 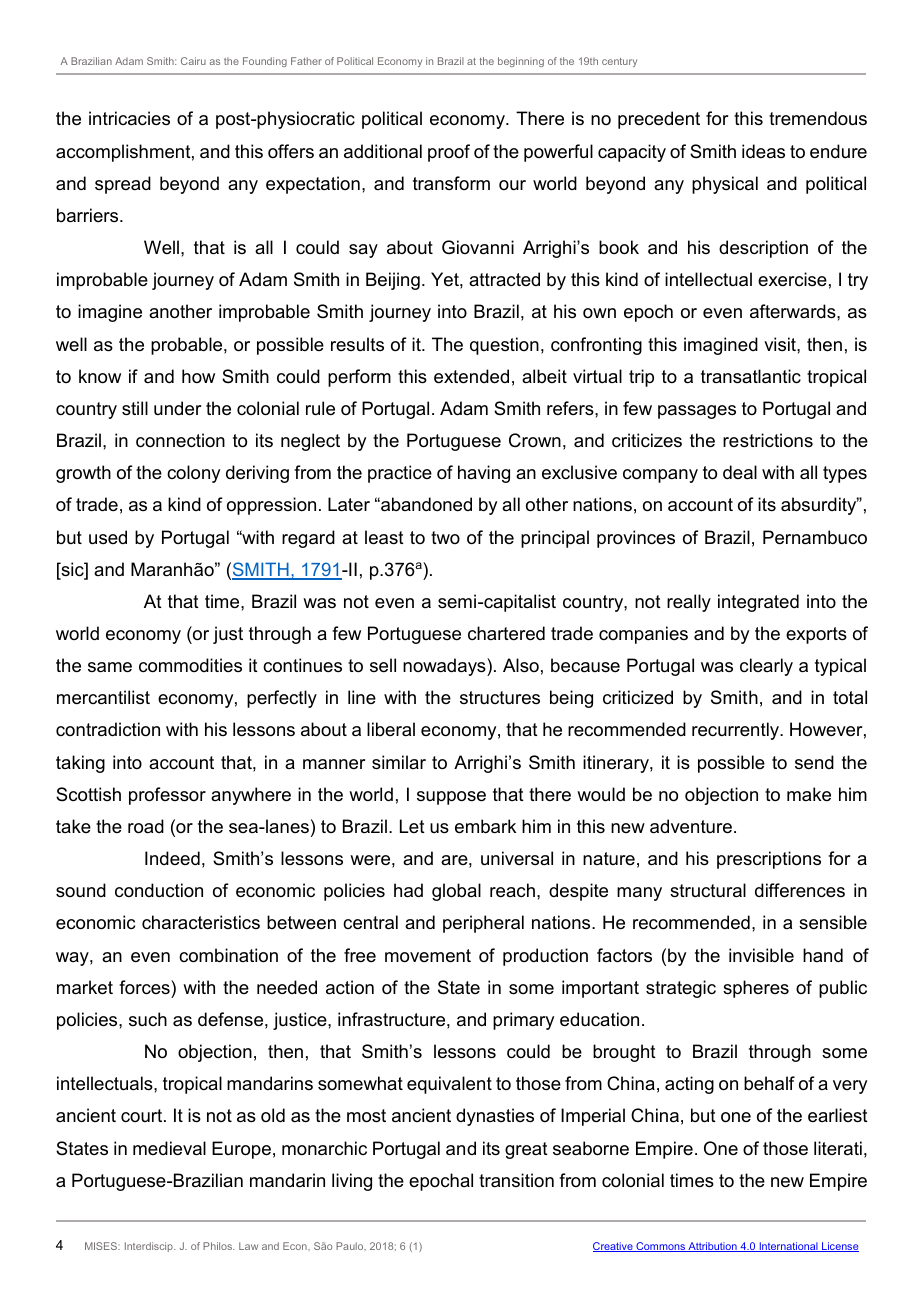 What do you see at coordinates (218, 1246) in the screenshot?
I see `Philos` at bounding box center [218, 1246].
